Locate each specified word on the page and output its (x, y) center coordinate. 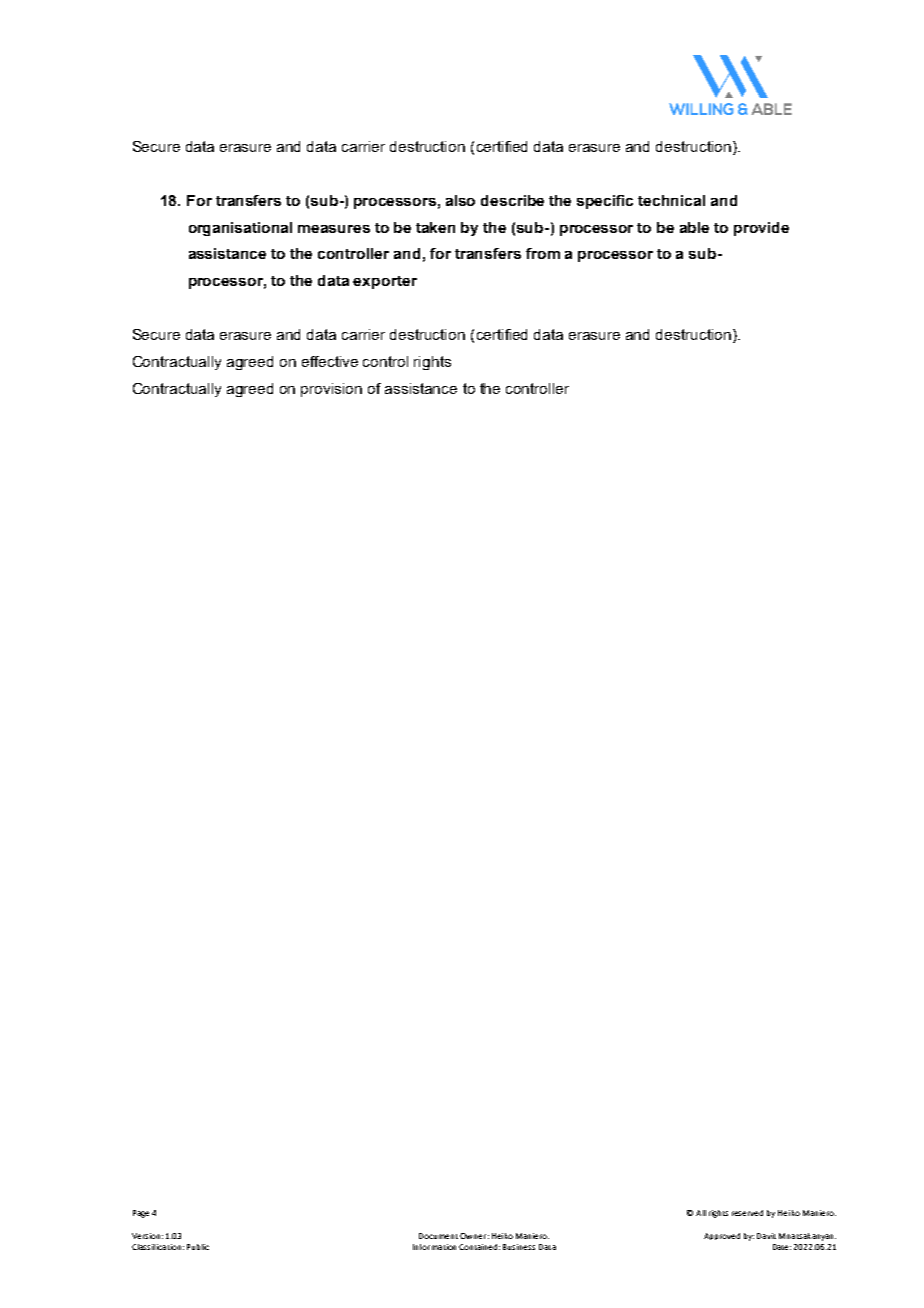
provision (331, 390)
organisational (240, 229)
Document (438, 1236)
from (543, 253)
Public (198, 1247)
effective (330, 361)
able (694, 227)
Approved (722, 1236)
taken (435, 227)
